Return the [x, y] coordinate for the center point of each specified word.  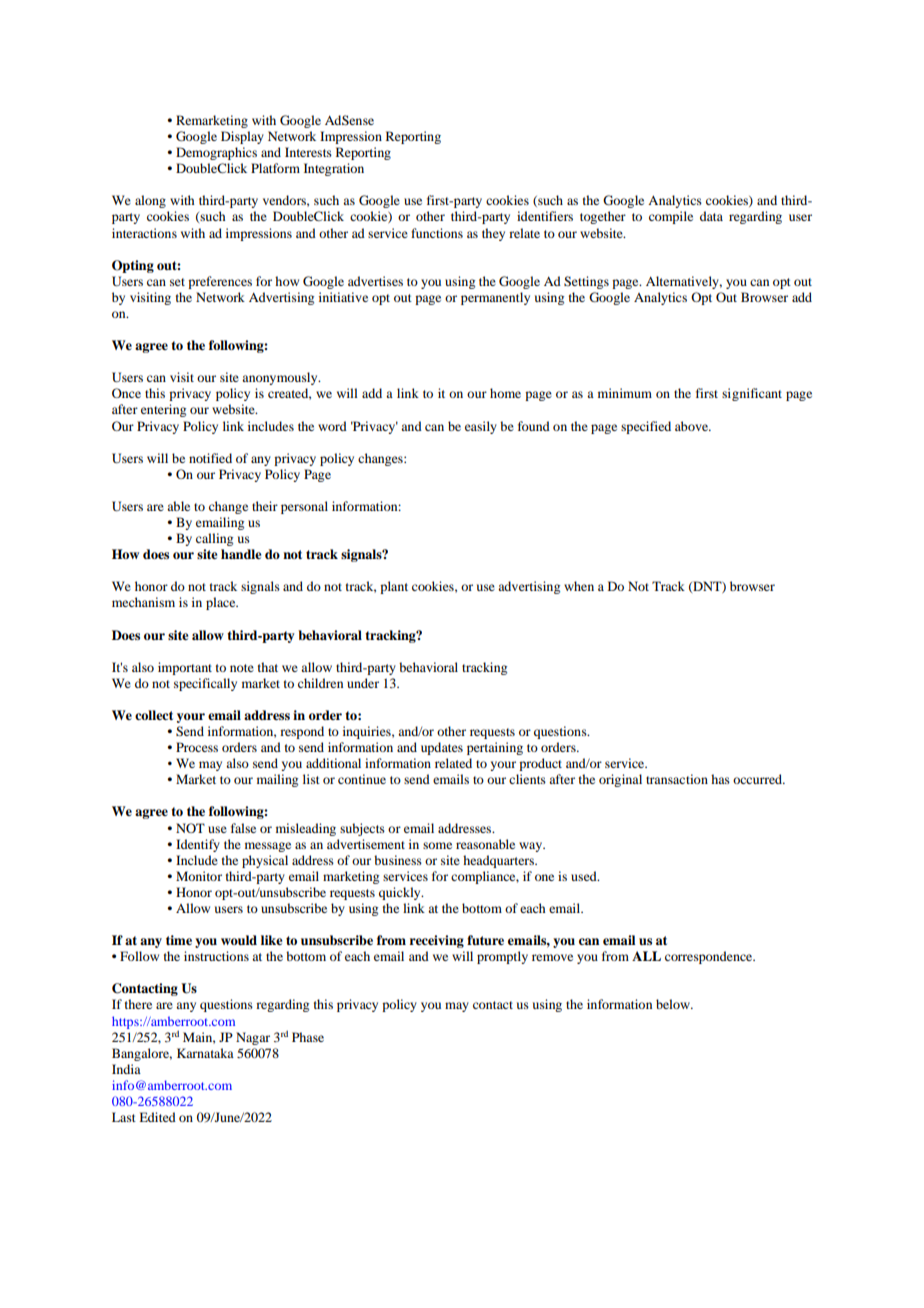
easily [481, 427]
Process [197, 747]
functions [437, 233]
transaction [677, 779]
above [693, 426]
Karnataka [205, 1053]
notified [210, 458]
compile [671, 217]
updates [442, 748]
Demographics [216, 153]
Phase [308, 1037]
